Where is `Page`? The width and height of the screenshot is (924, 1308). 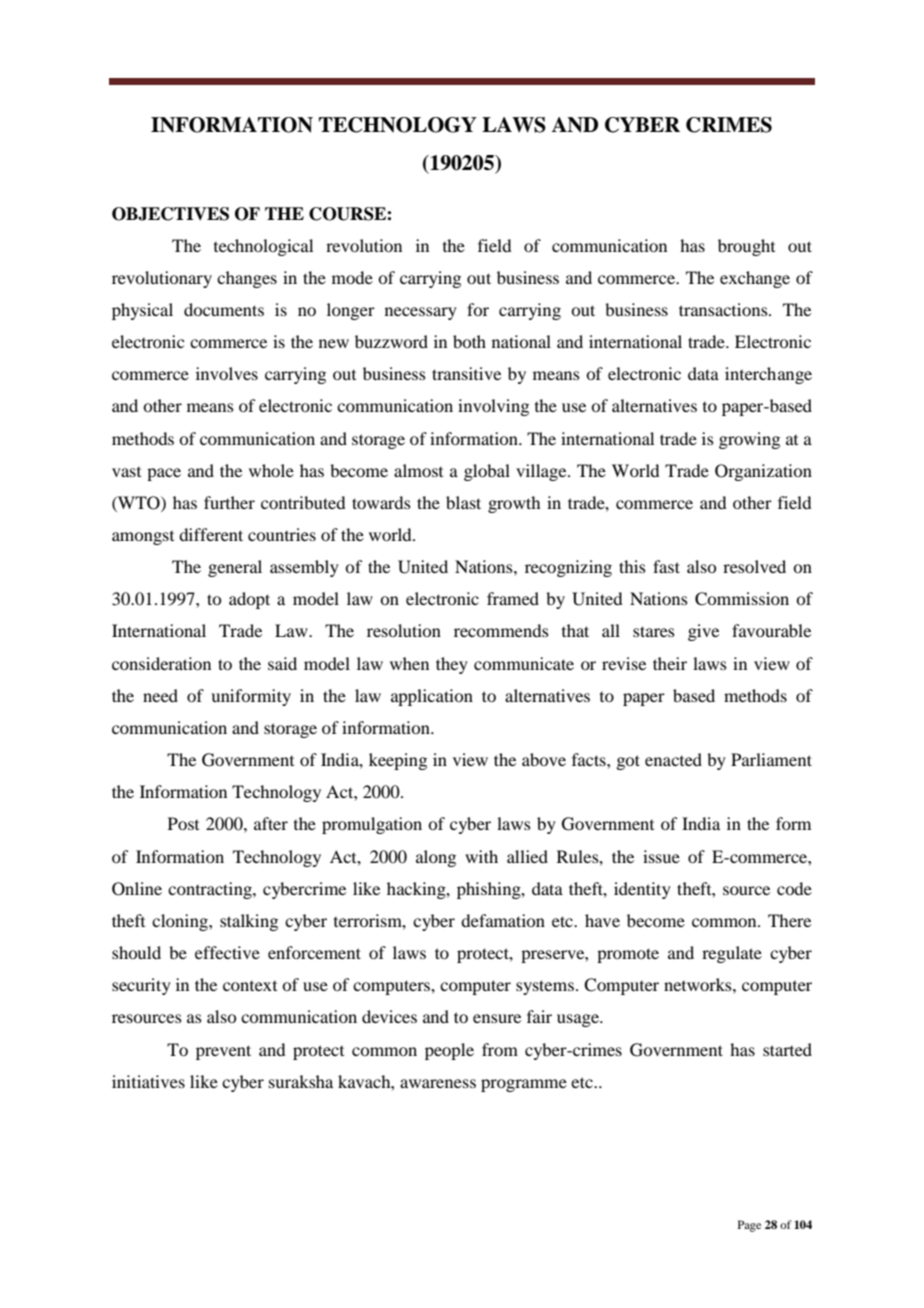 Page is located at coordinates (749, 1226).
